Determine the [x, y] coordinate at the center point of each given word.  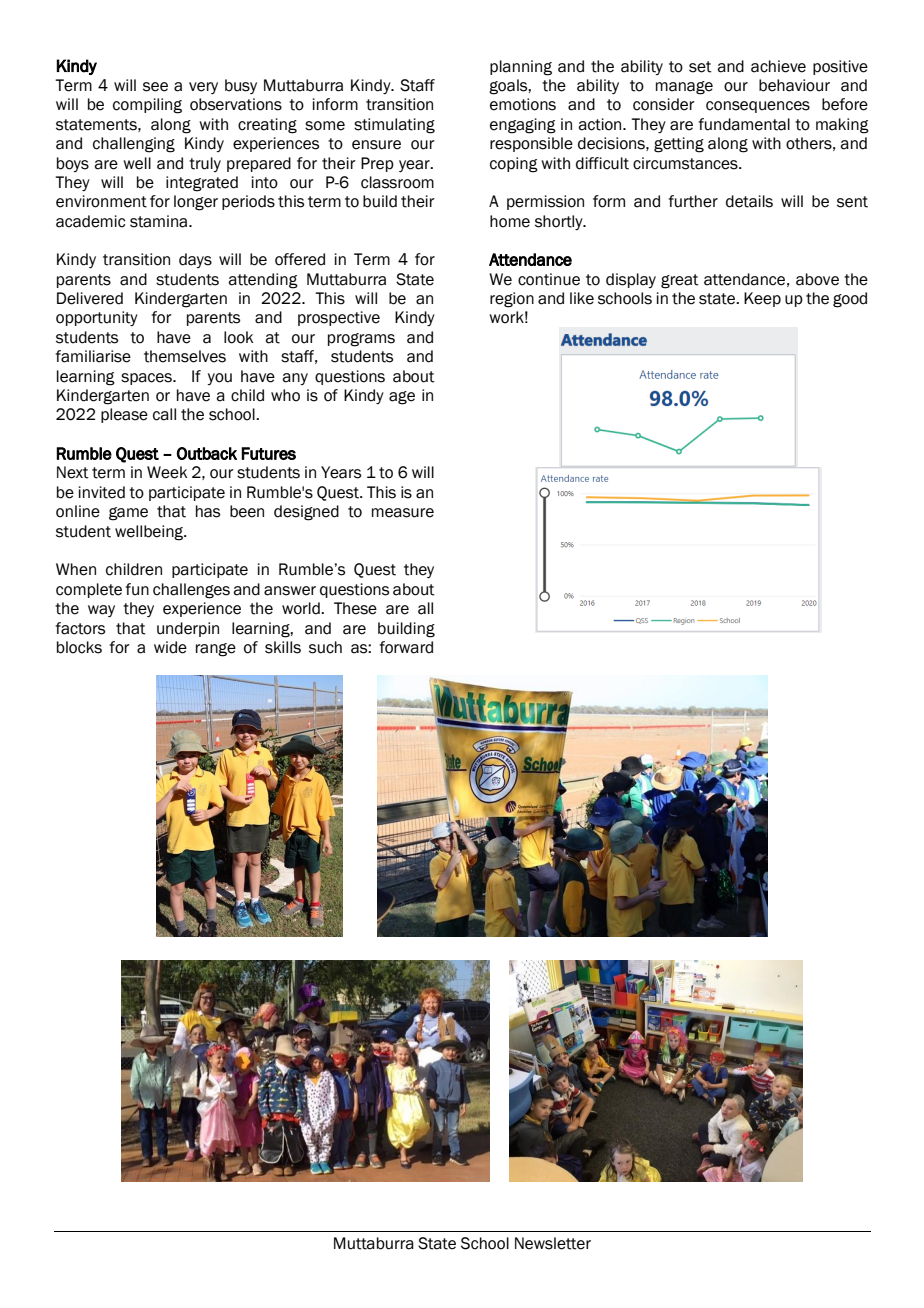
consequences [758, 107]
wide [170, 647]
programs [361, 340]
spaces [147, 379]
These [355, 608]
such [325, 647]
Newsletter [553, 1243]
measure [403, 513]
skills [283, 647]
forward [406, 647]
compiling [147, 106]
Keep [762, 299]
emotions [523, 104]
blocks [79, 647]
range [216, 650]
